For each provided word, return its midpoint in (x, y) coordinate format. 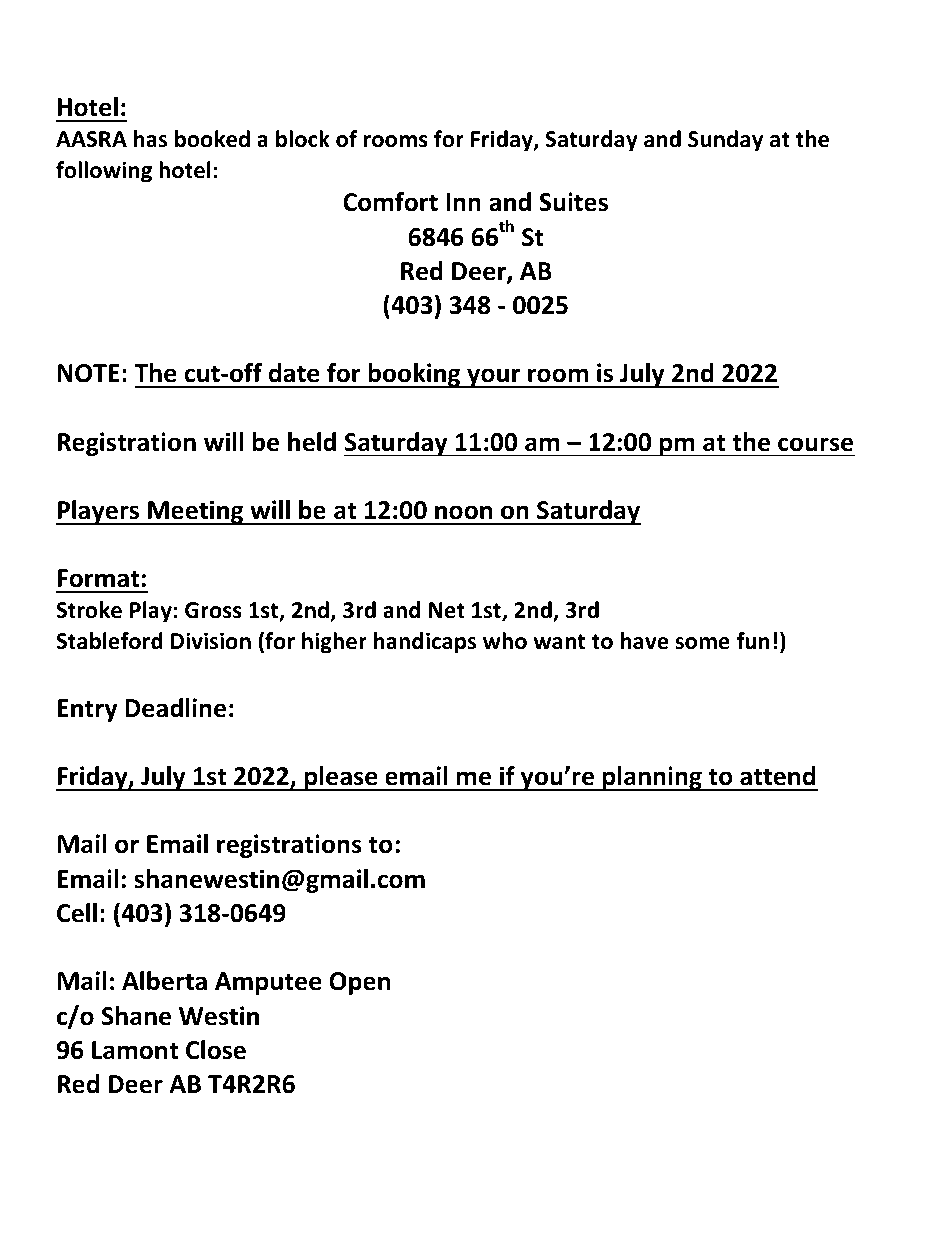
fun (753, 641)
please (341, 778)
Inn (463, 202)
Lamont (135, 1050)
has (150, 139)
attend (777, 776)
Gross (213, 610)
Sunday (725, 141)
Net (447, 610)
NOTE (89, 373)
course (815, 444)
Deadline (175, 708)
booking (414, 375)
